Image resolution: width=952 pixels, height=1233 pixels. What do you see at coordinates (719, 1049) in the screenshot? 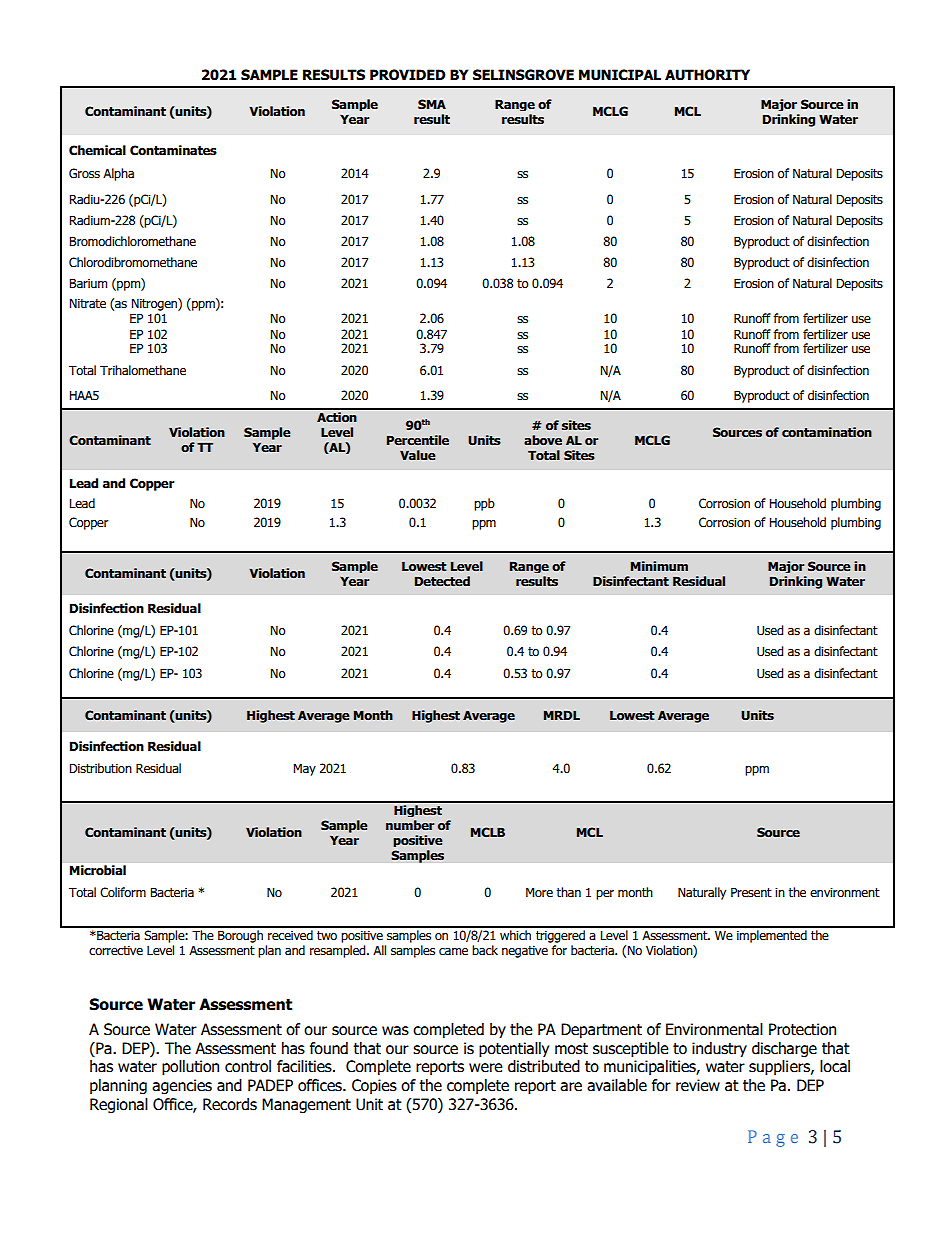
I see `industry` at bounding box center [719, 1049].
